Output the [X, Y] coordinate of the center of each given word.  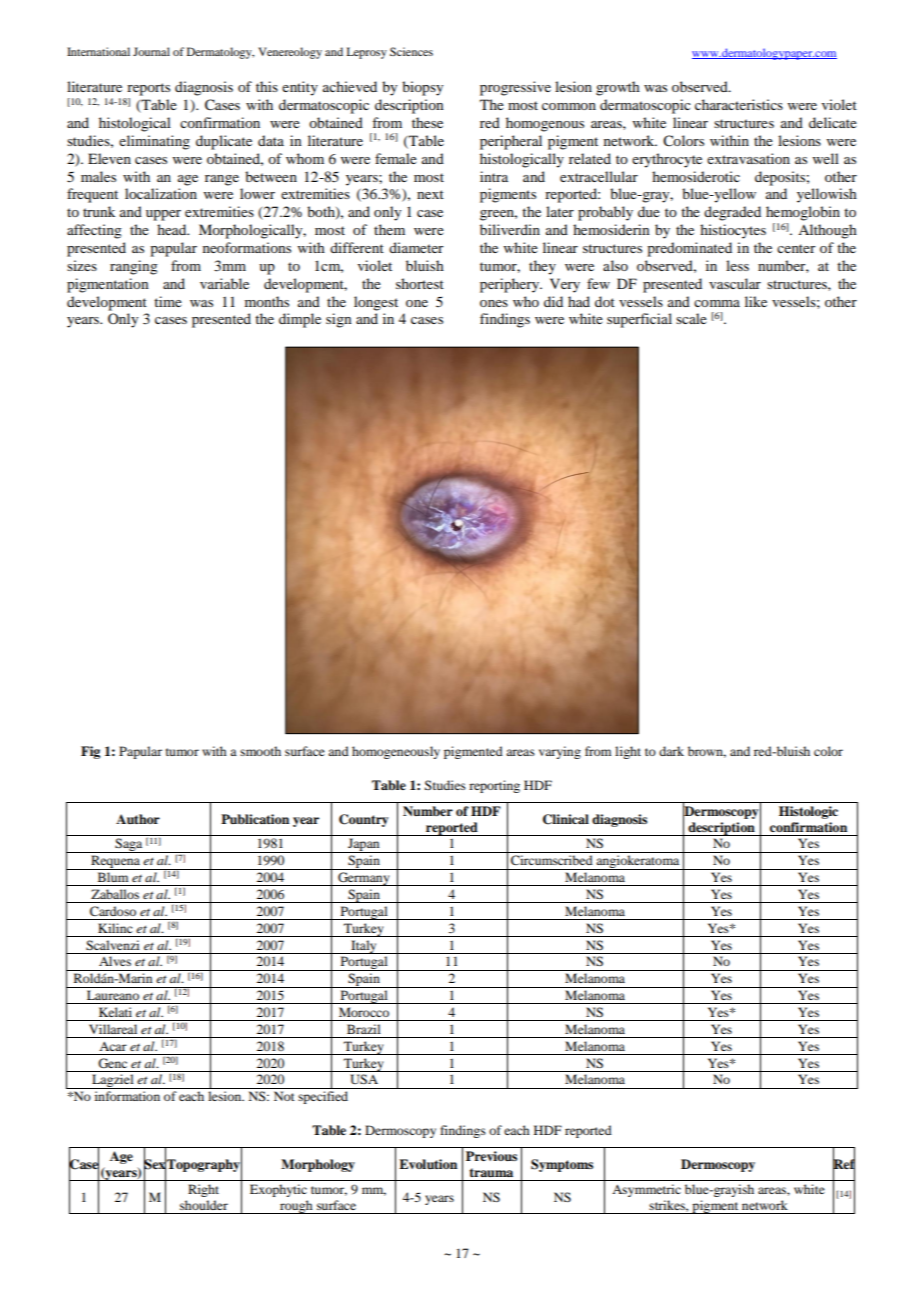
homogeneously [396, 752]
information [127, 1096]
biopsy [422, 88]
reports [148, 89]
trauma [491, 1172]
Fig [90, 752]
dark [671, 751]
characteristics [739, 104]
